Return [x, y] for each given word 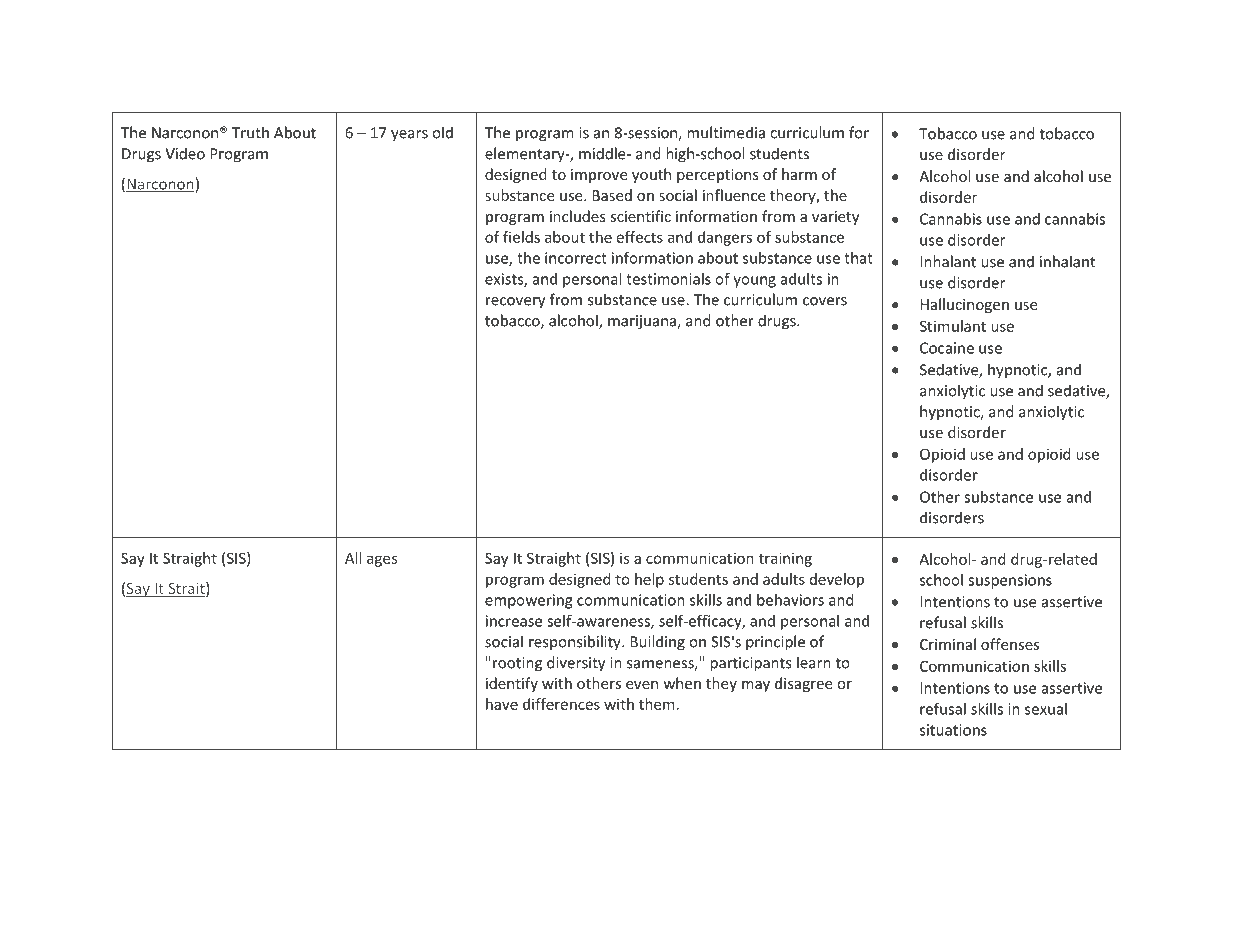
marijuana [643, 322]
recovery [515, 303]
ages [382, 561]
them [657, 704]
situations [953, 730]
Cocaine [947, 348]
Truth [250, 132]
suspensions [1010, 581]
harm [799, 174]
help [649, 580]
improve [599, 176]
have [502, 704]
